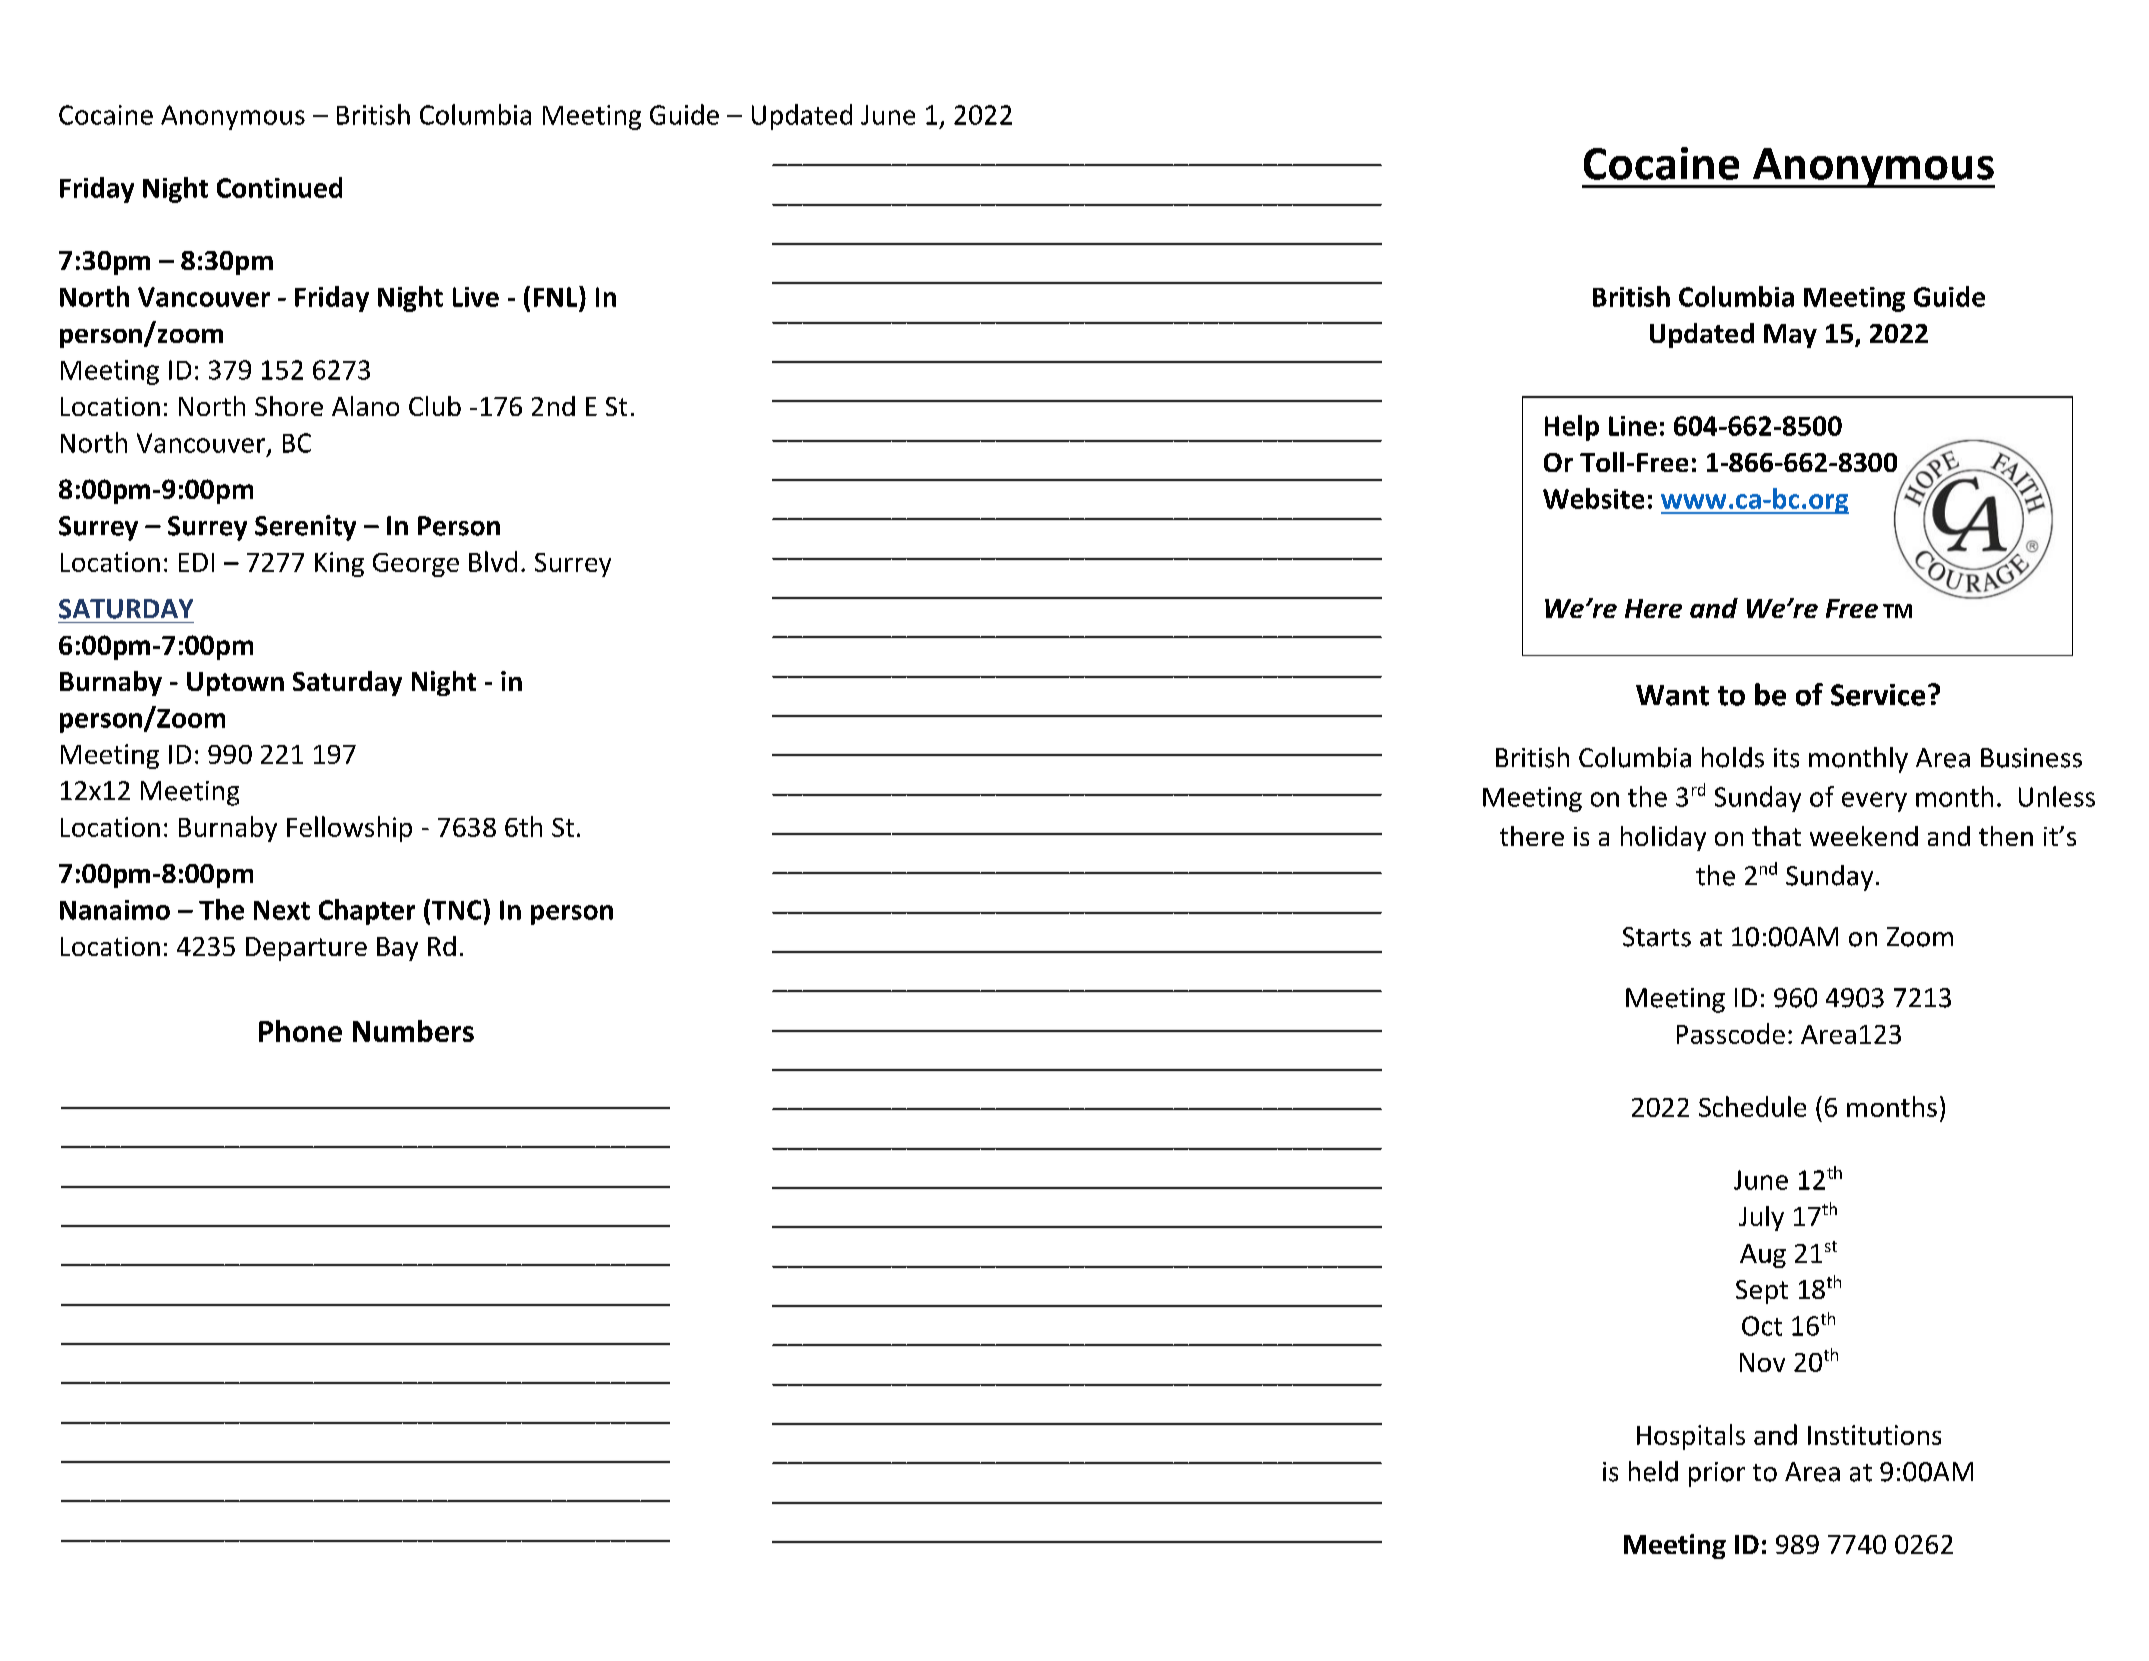 This document has height=1661, width=2149. What do you see at coordinates (1653, 1471) in the document?
I see `held` at bounding box center [1653, 1471].
